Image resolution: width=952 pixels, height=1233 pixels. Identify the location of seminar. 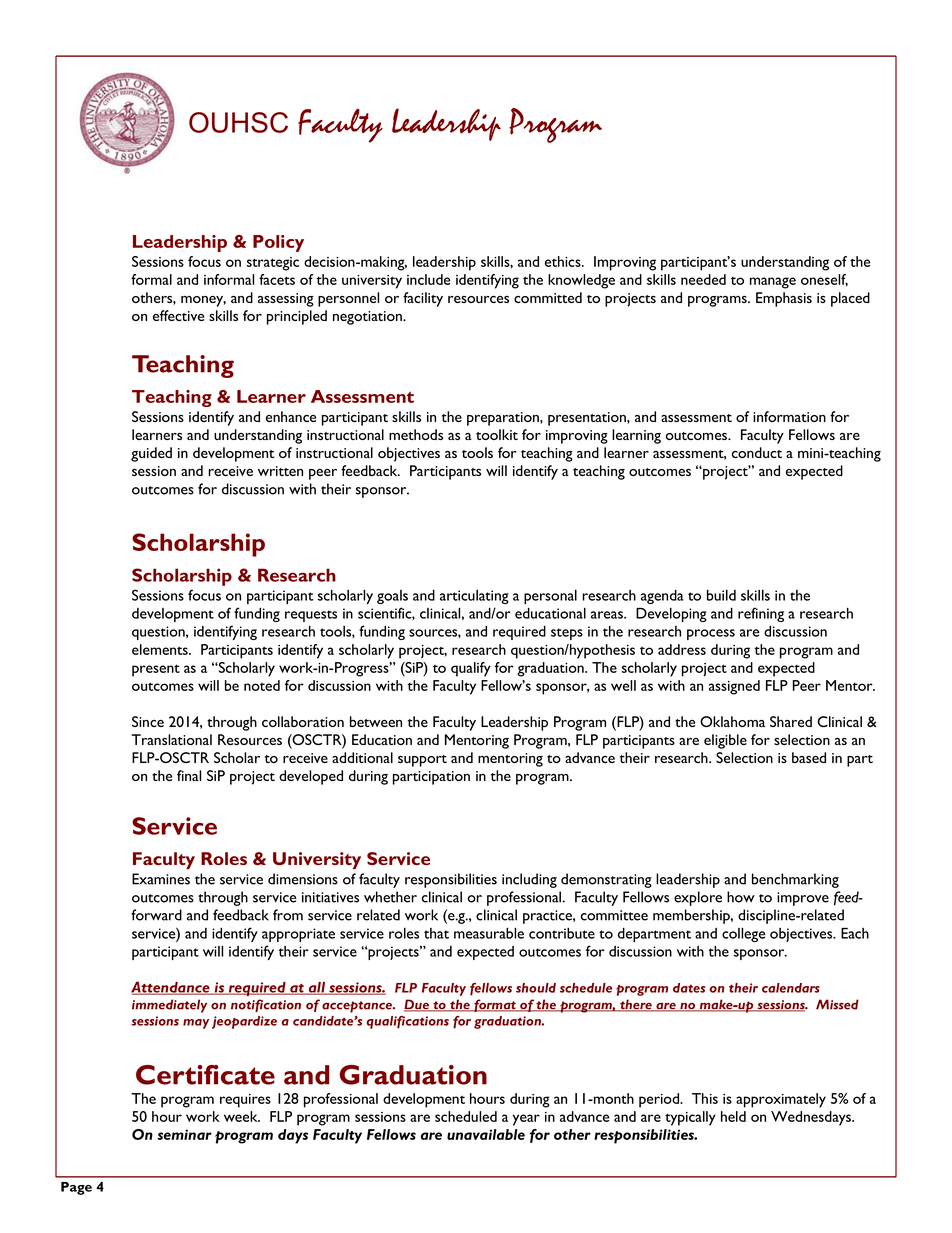
(184, 1134).
